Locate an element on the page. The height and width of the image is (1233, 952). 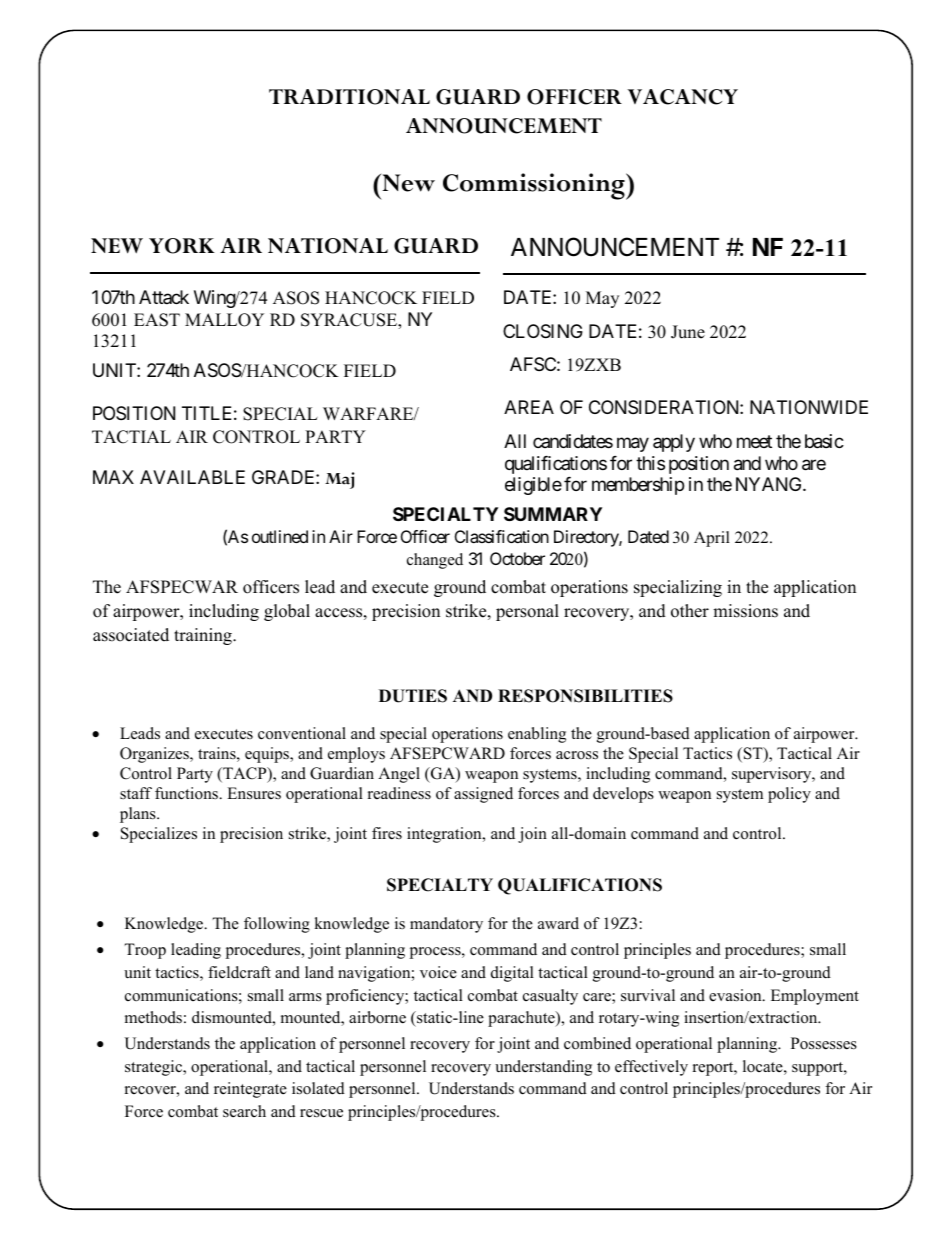
functions is located at coordinates (187, 793).
